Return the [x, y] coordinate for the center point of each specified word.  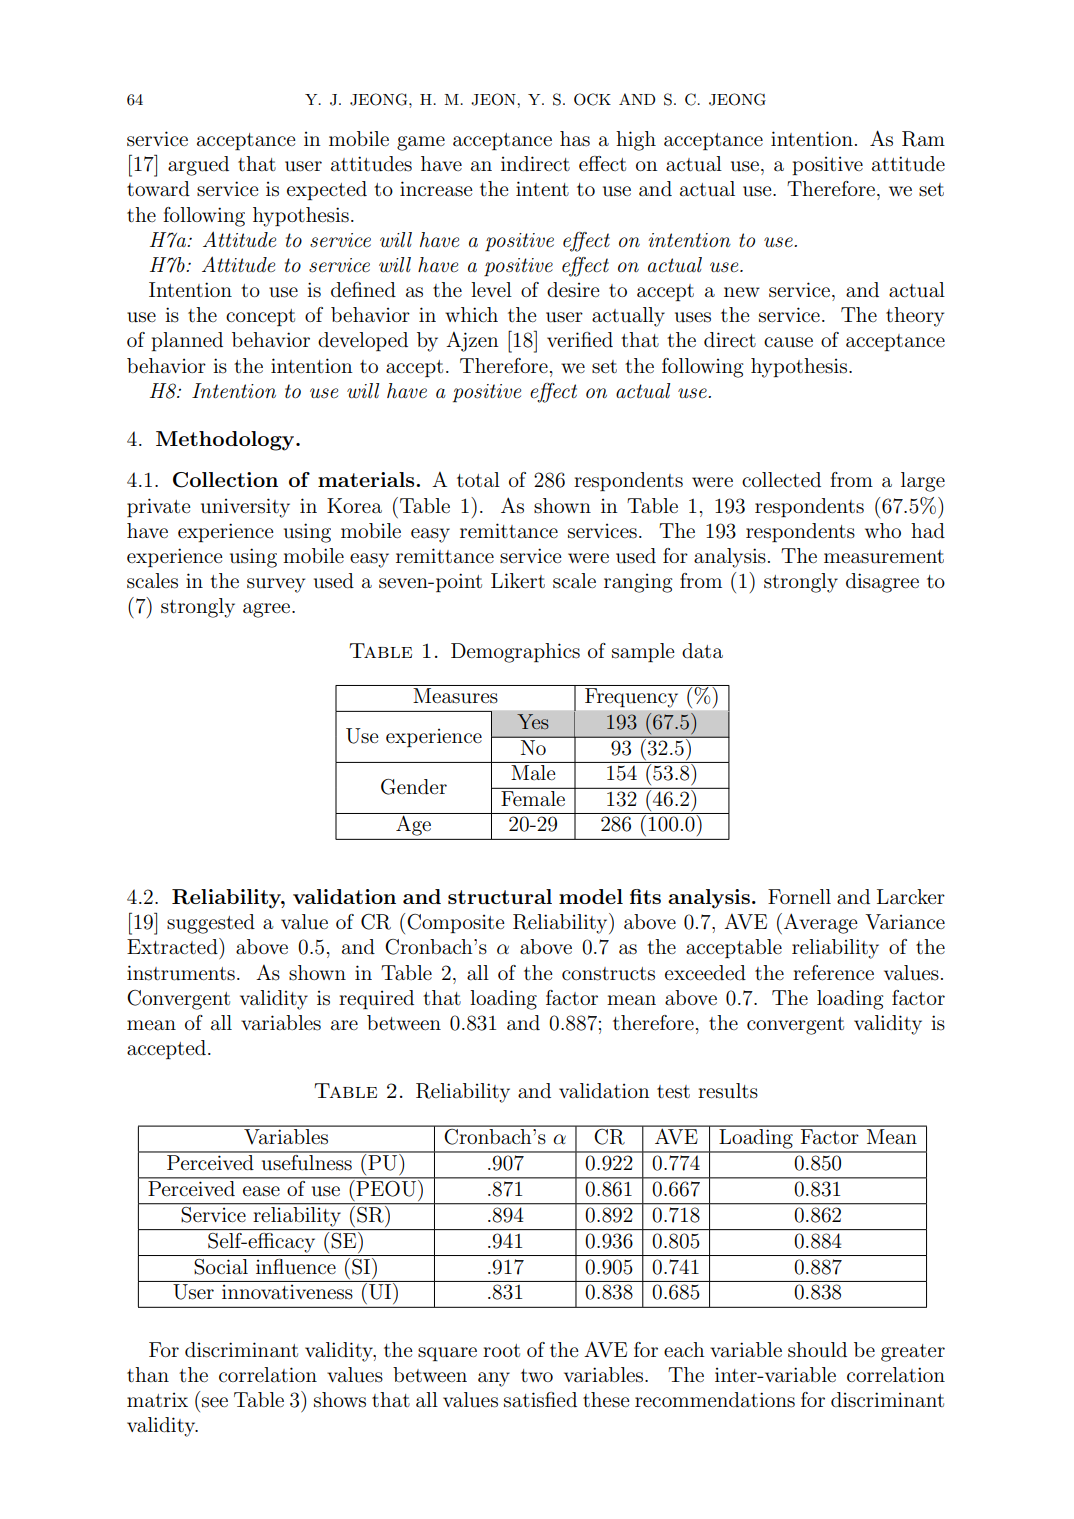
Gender [414, 787]
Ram [923, 139]
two [537, 1375]
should [817, 1350]
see [215, 1402]
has [575, 139]
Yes [533, 721]
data [702, 651]
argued [198, 166]
